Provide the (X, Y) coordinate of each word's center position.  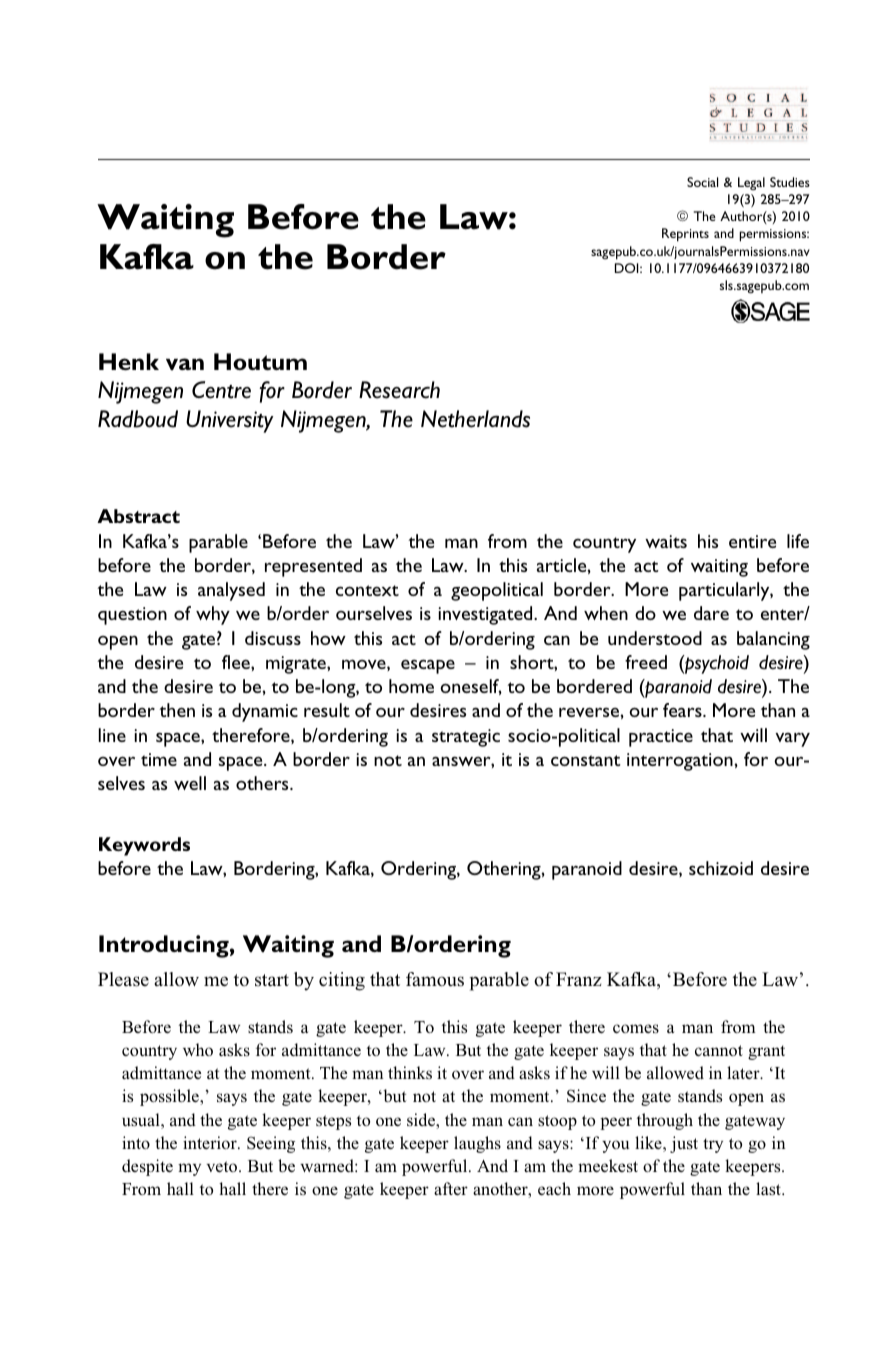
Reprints (685, 235)
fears (683, 710)
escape (428, 666)
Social (702, 182)
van (185, 364)
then (177, 710)
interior (211, 1142)
